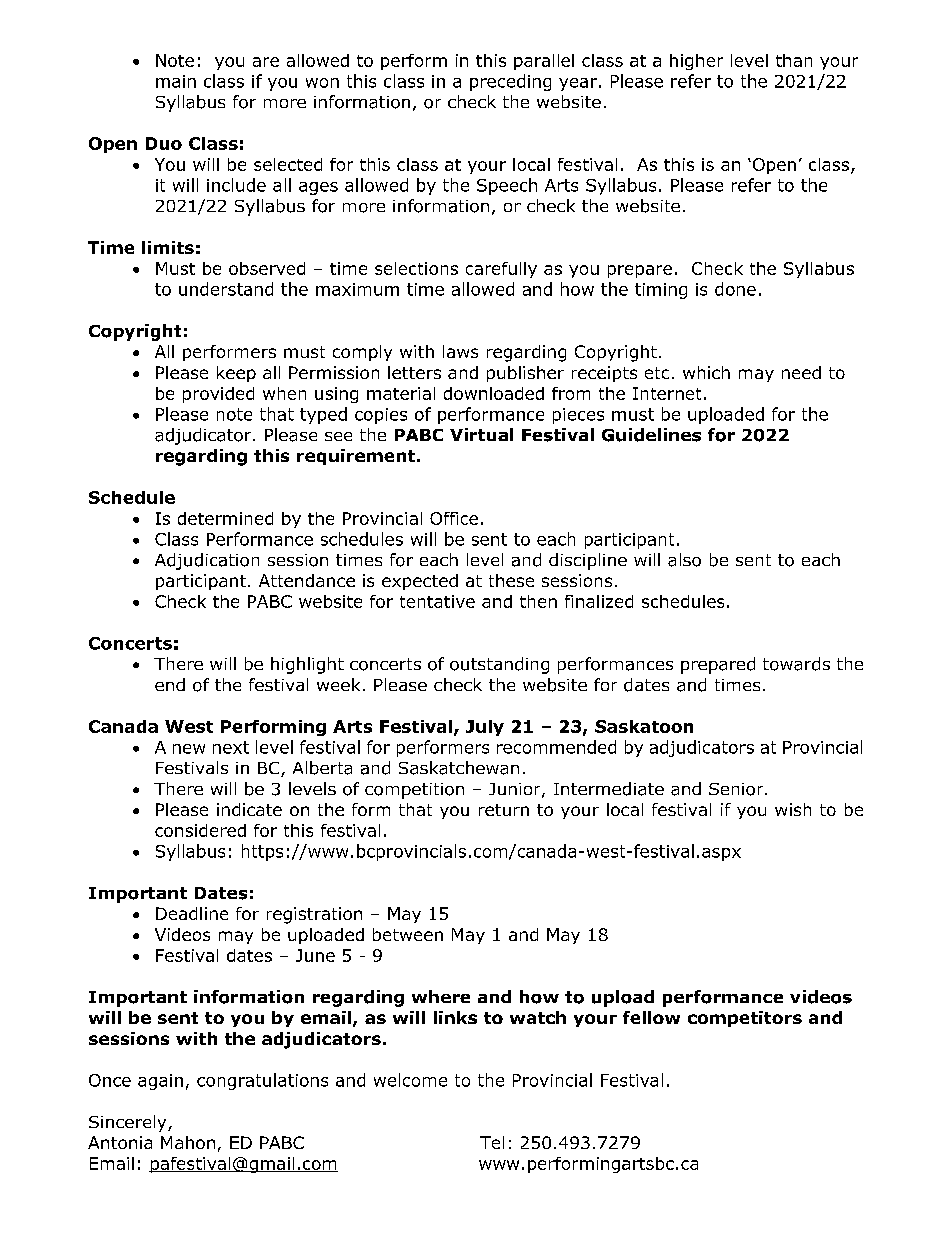 This image has width=952, height=1233. Describe the element at coordinates (218, 395) in the image. I see `provided` at that location.
